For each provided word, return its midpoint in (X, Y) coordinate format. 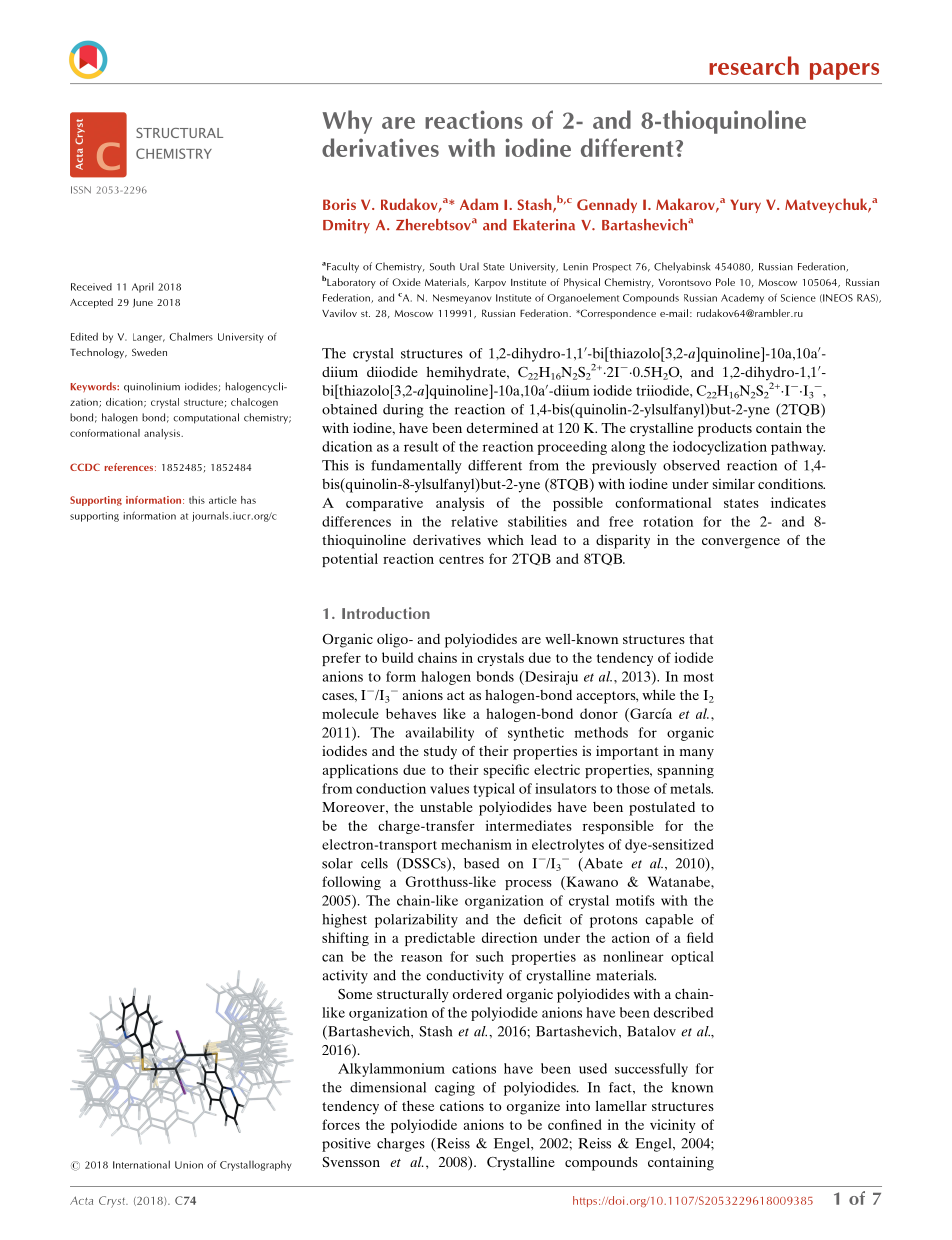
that (701, 639)
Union (189, 1165)
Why (347, 122)
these (418, 1106)
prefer (341, 659)
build (397, 657)
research (754, 65)
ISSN (81, 190)
